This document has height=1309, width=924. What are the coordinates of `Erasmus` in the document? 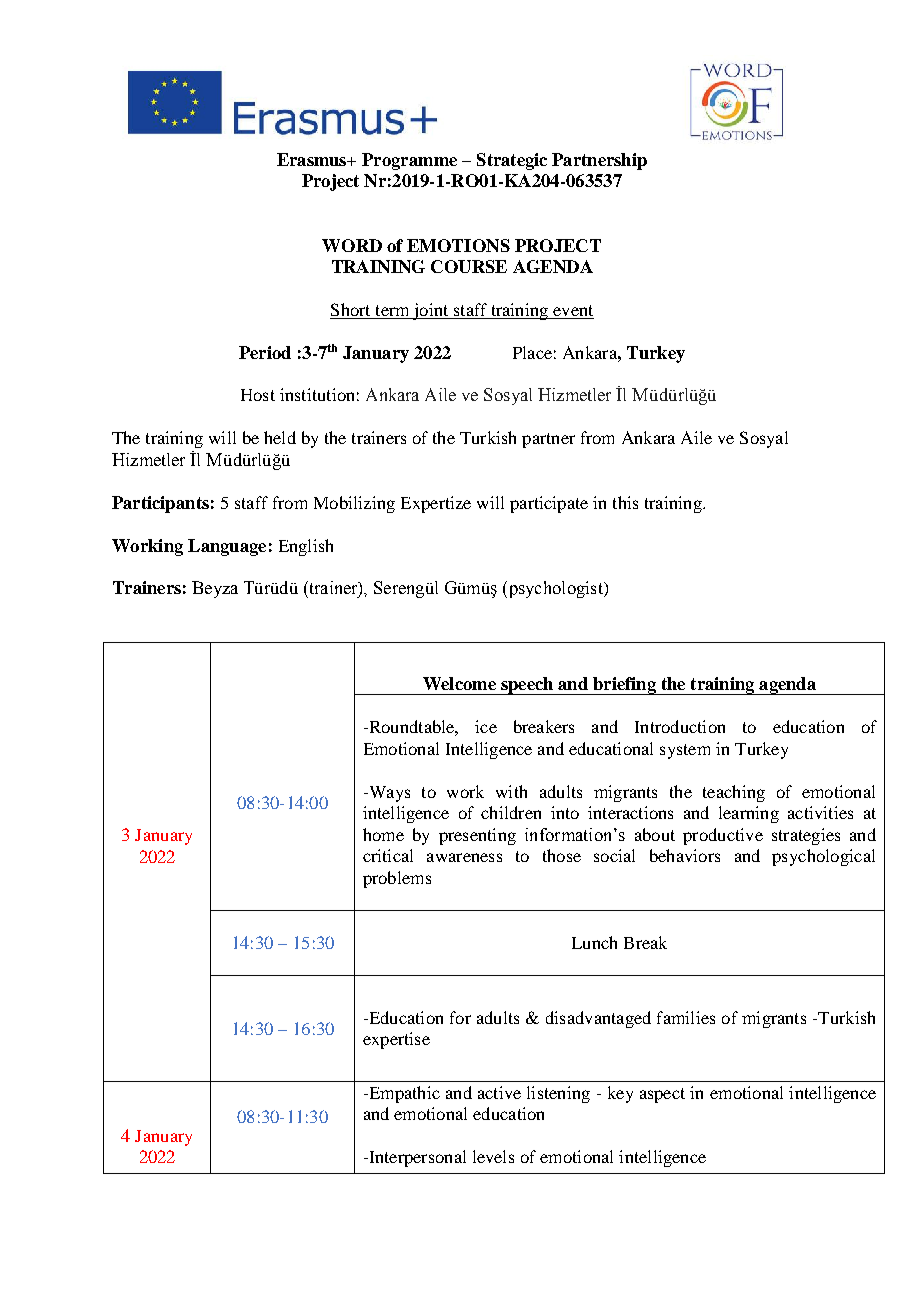 It's located at (313, 159).
